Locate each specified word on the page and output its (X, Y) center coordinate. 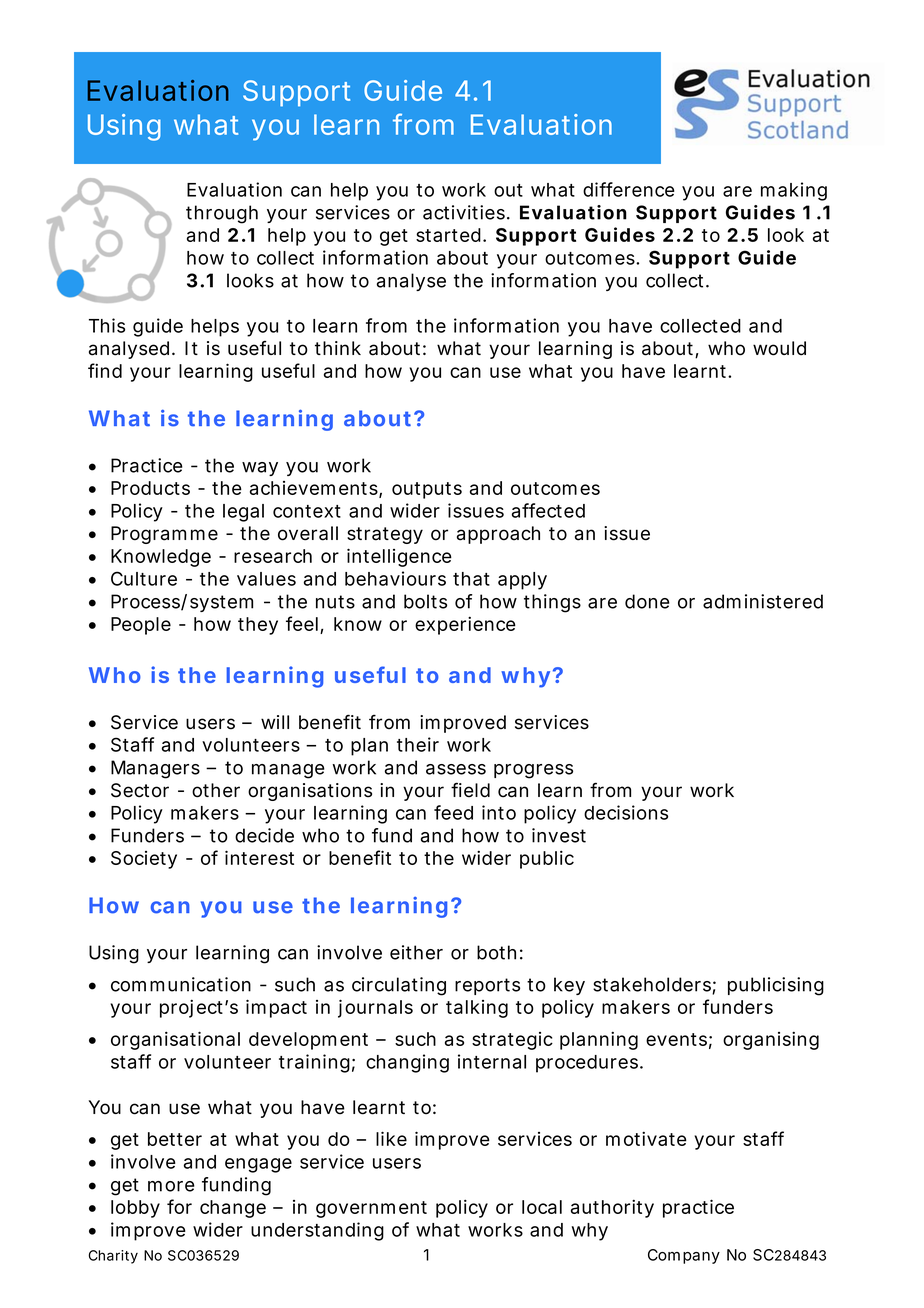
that (471, 579)
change (233, 1209)
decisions (626, 812)
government (371, 1209)
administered (763, 601)
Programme (164, 535)
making (794, 191)
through (222, 214)
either (416, 952)
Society (144, 860)
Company (684, 1256)
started (448, 235)
